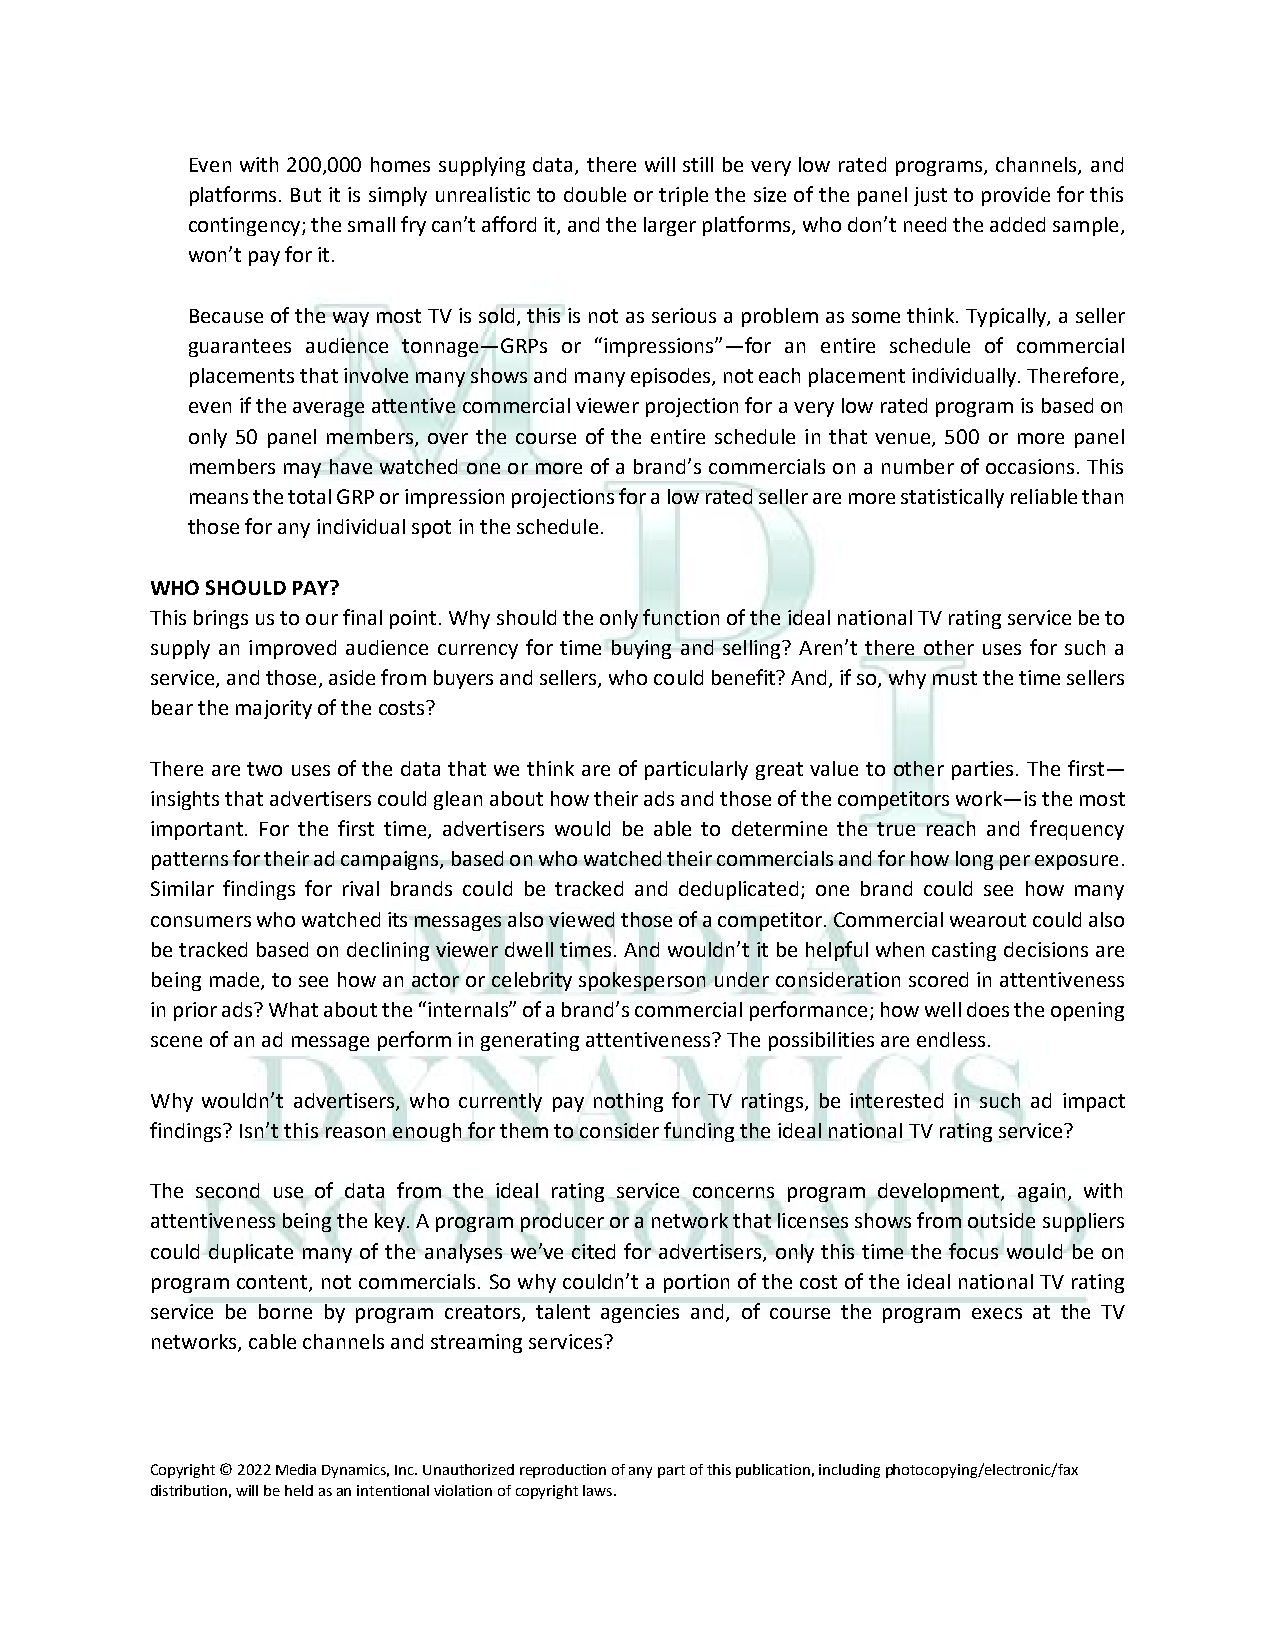 The width and height of the document is (1275, 1650). Describe the element at coordinates (246, 226) in the document. I see `contingency` at that location.
